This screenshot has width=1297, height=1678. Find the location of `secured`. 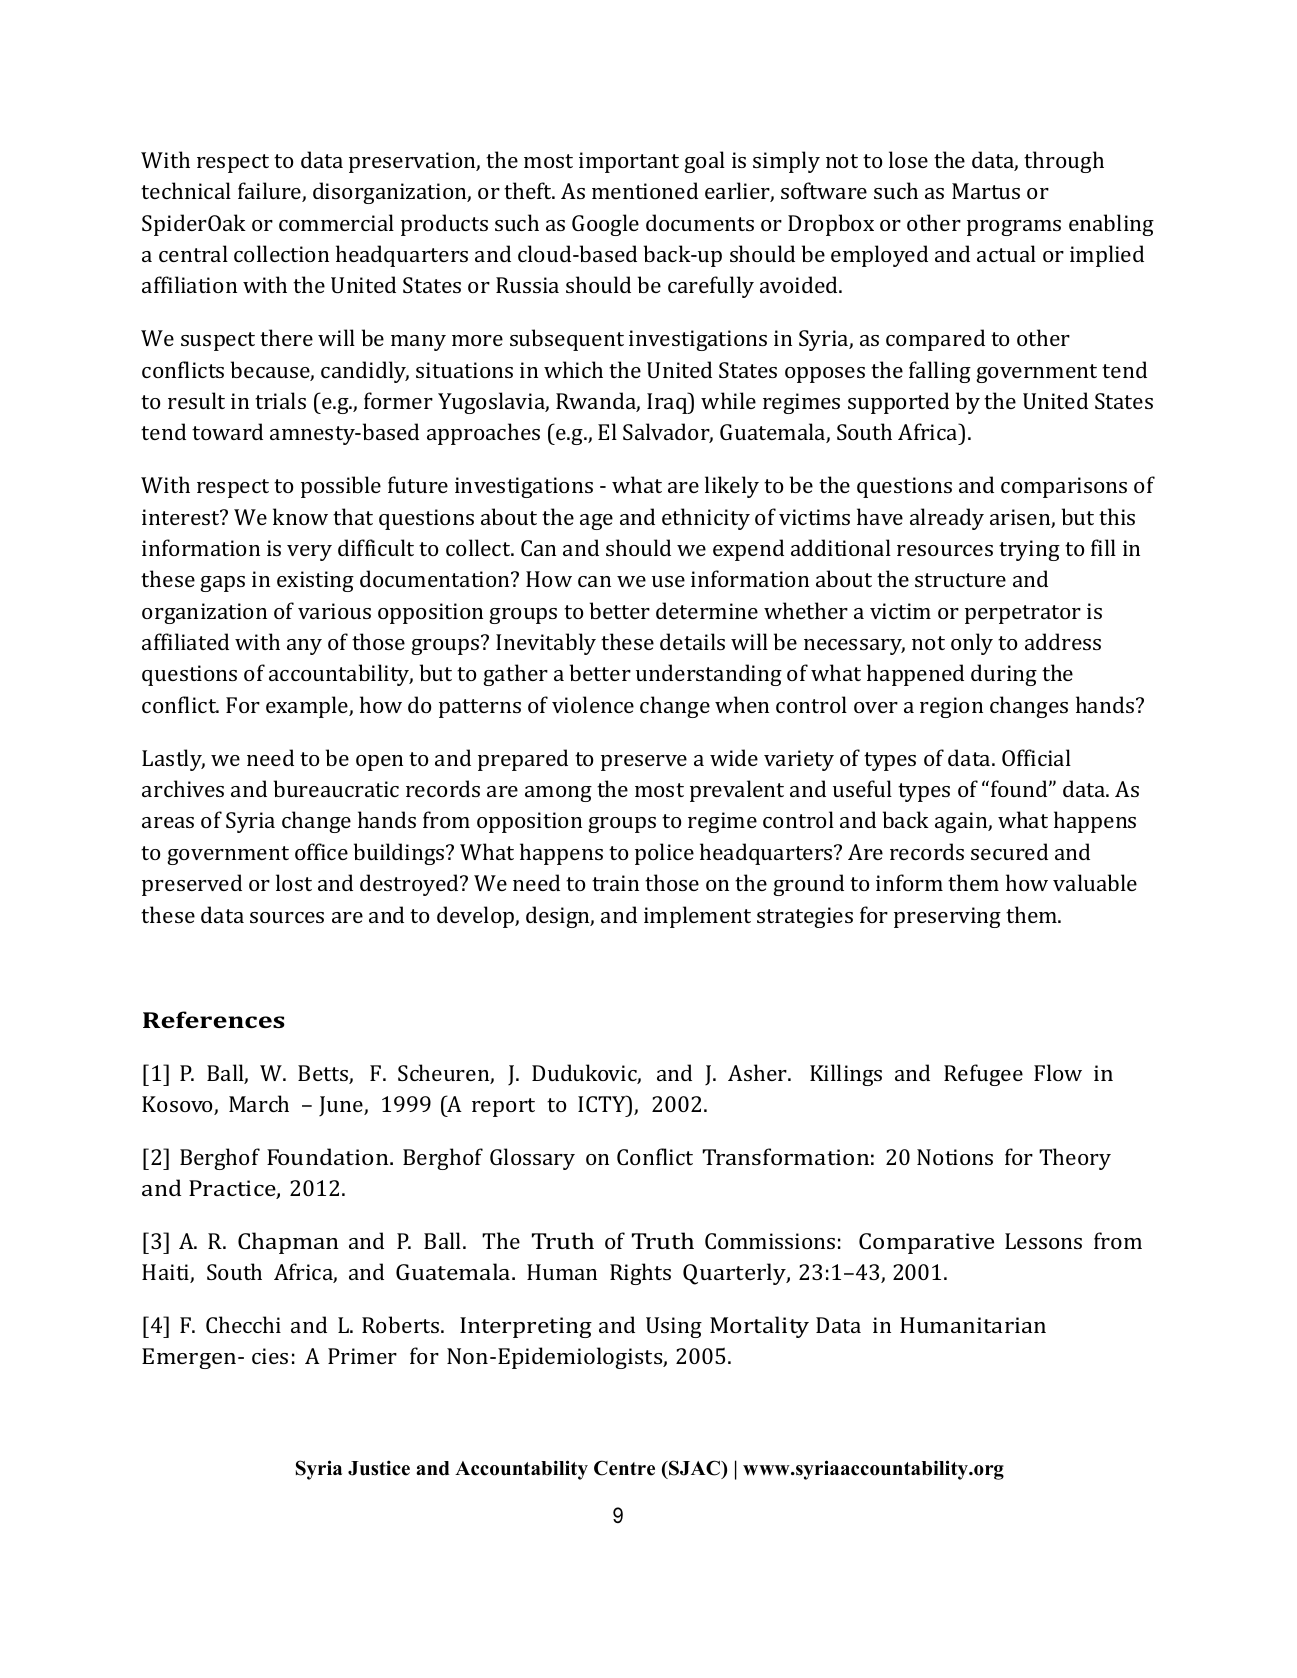

secured is located at coordinates (1009, 851).
